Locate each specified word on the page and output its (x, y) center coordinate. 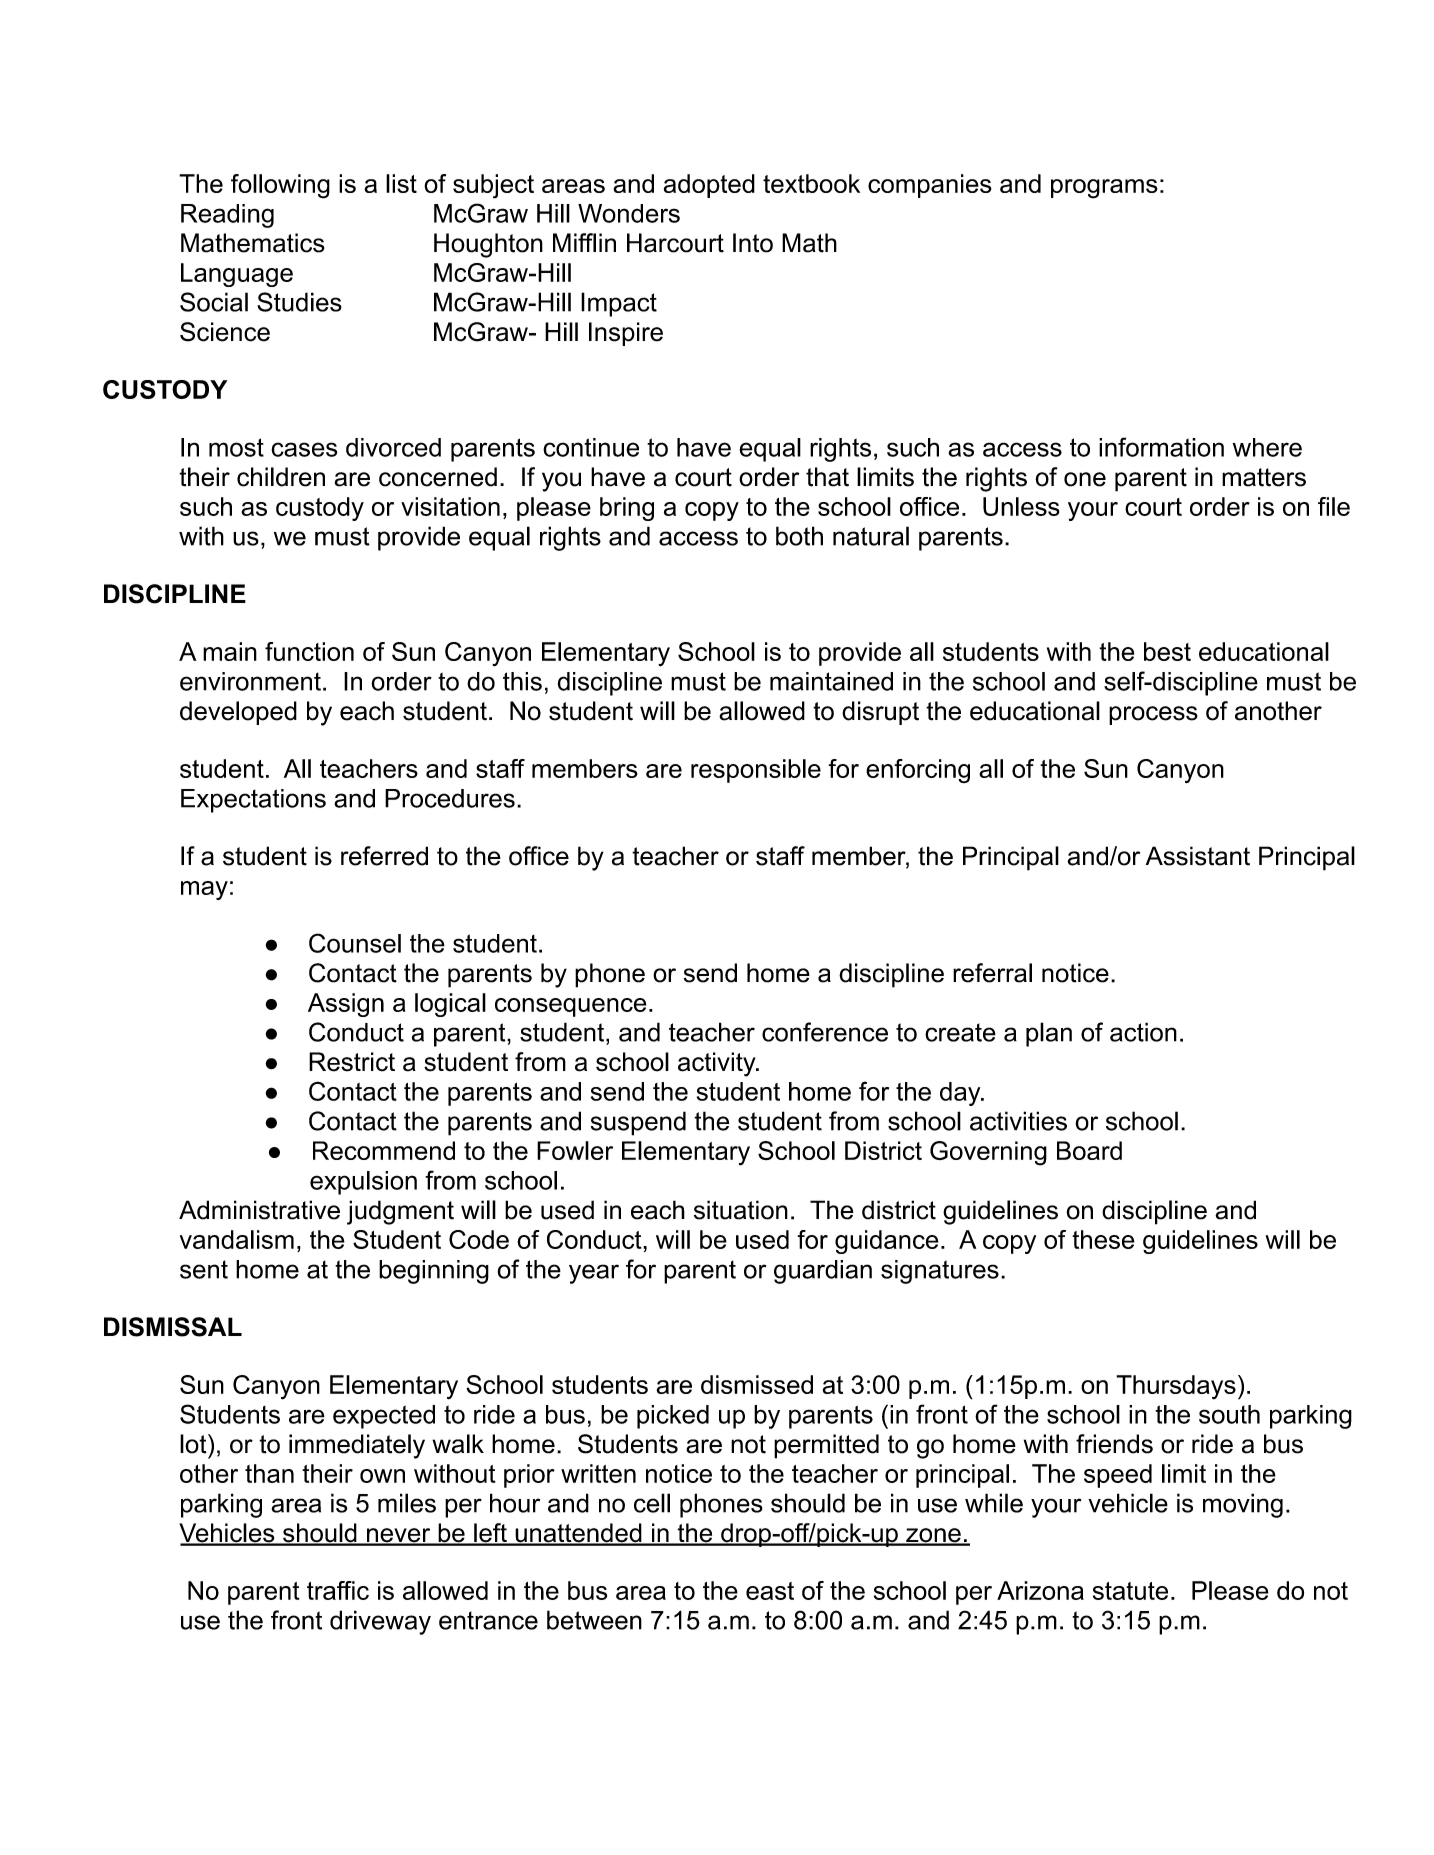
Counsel (355, 943)
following (280, 186)
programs (1104, 189)
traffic (338, 1590)
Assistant (1198, 856)
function (309, 651)
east (770, 1591)
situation (741, 1210)
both (799, 536)
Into (753, 243)
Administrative (259, 1210)
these (1103, 1239)
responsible (756, 771)
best (1167, 651)
